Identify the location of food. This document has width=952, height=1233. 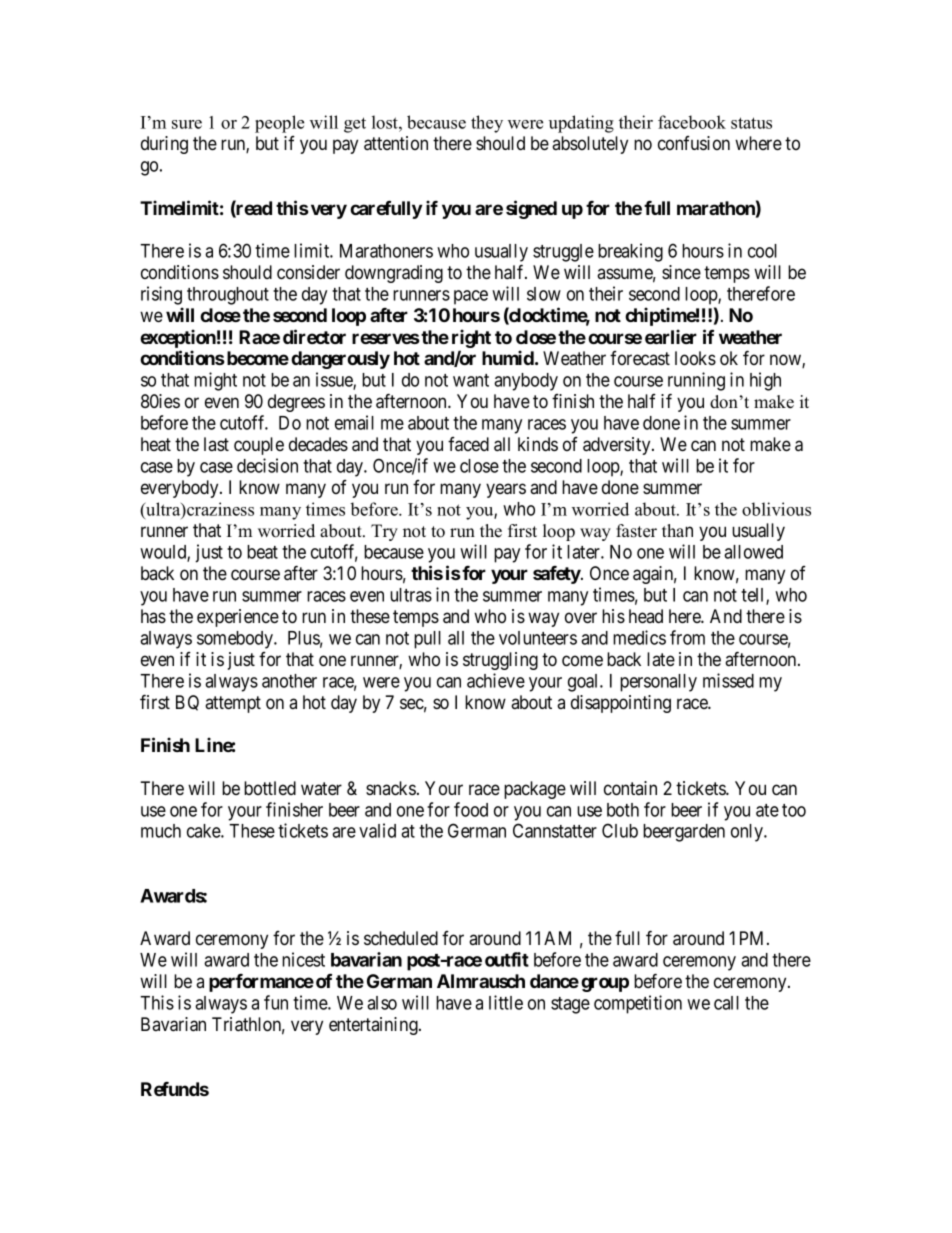
(471, 809).
